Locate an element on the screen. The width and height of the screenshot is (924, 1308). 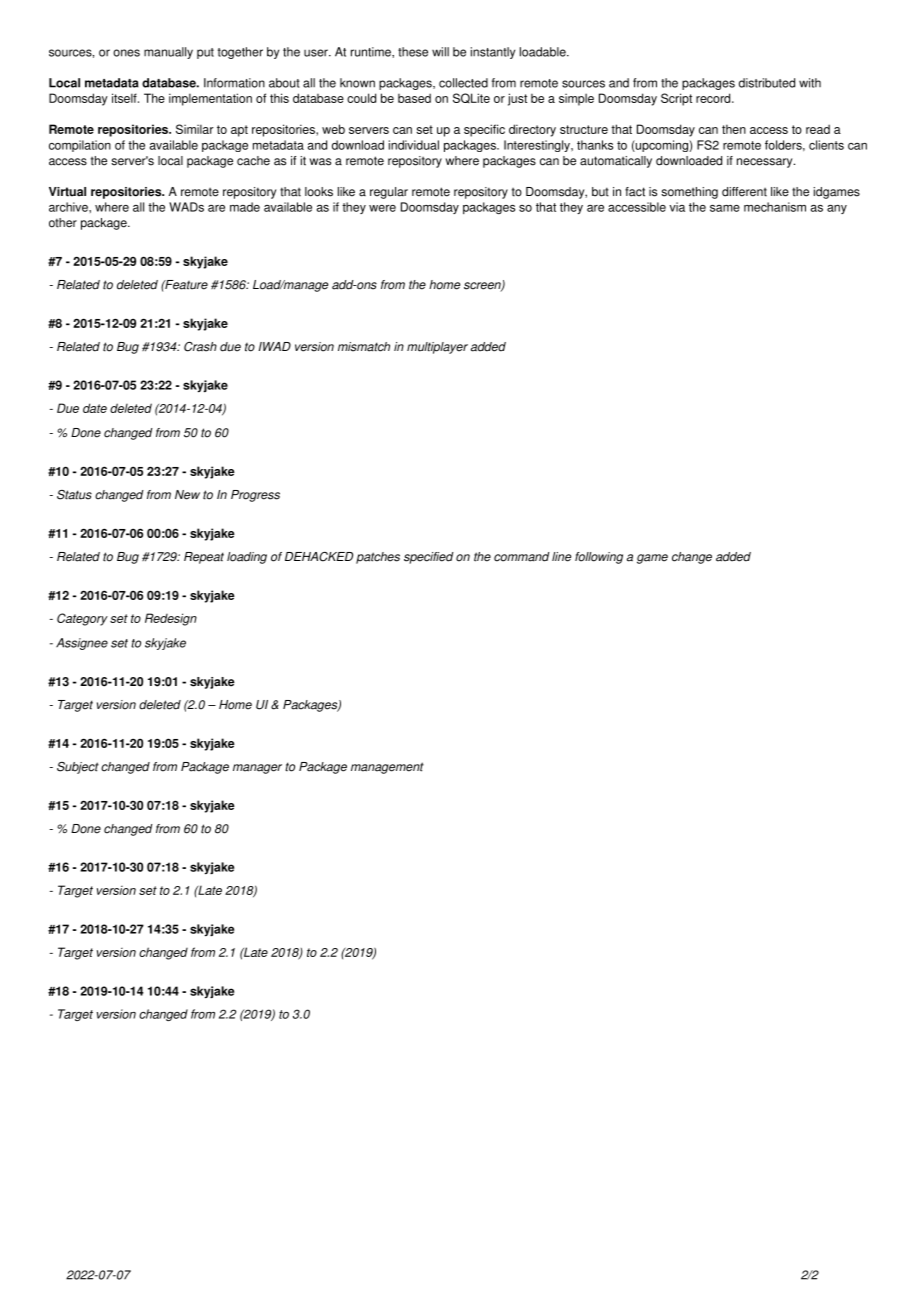
collected is located at coordinates (463, 83).
